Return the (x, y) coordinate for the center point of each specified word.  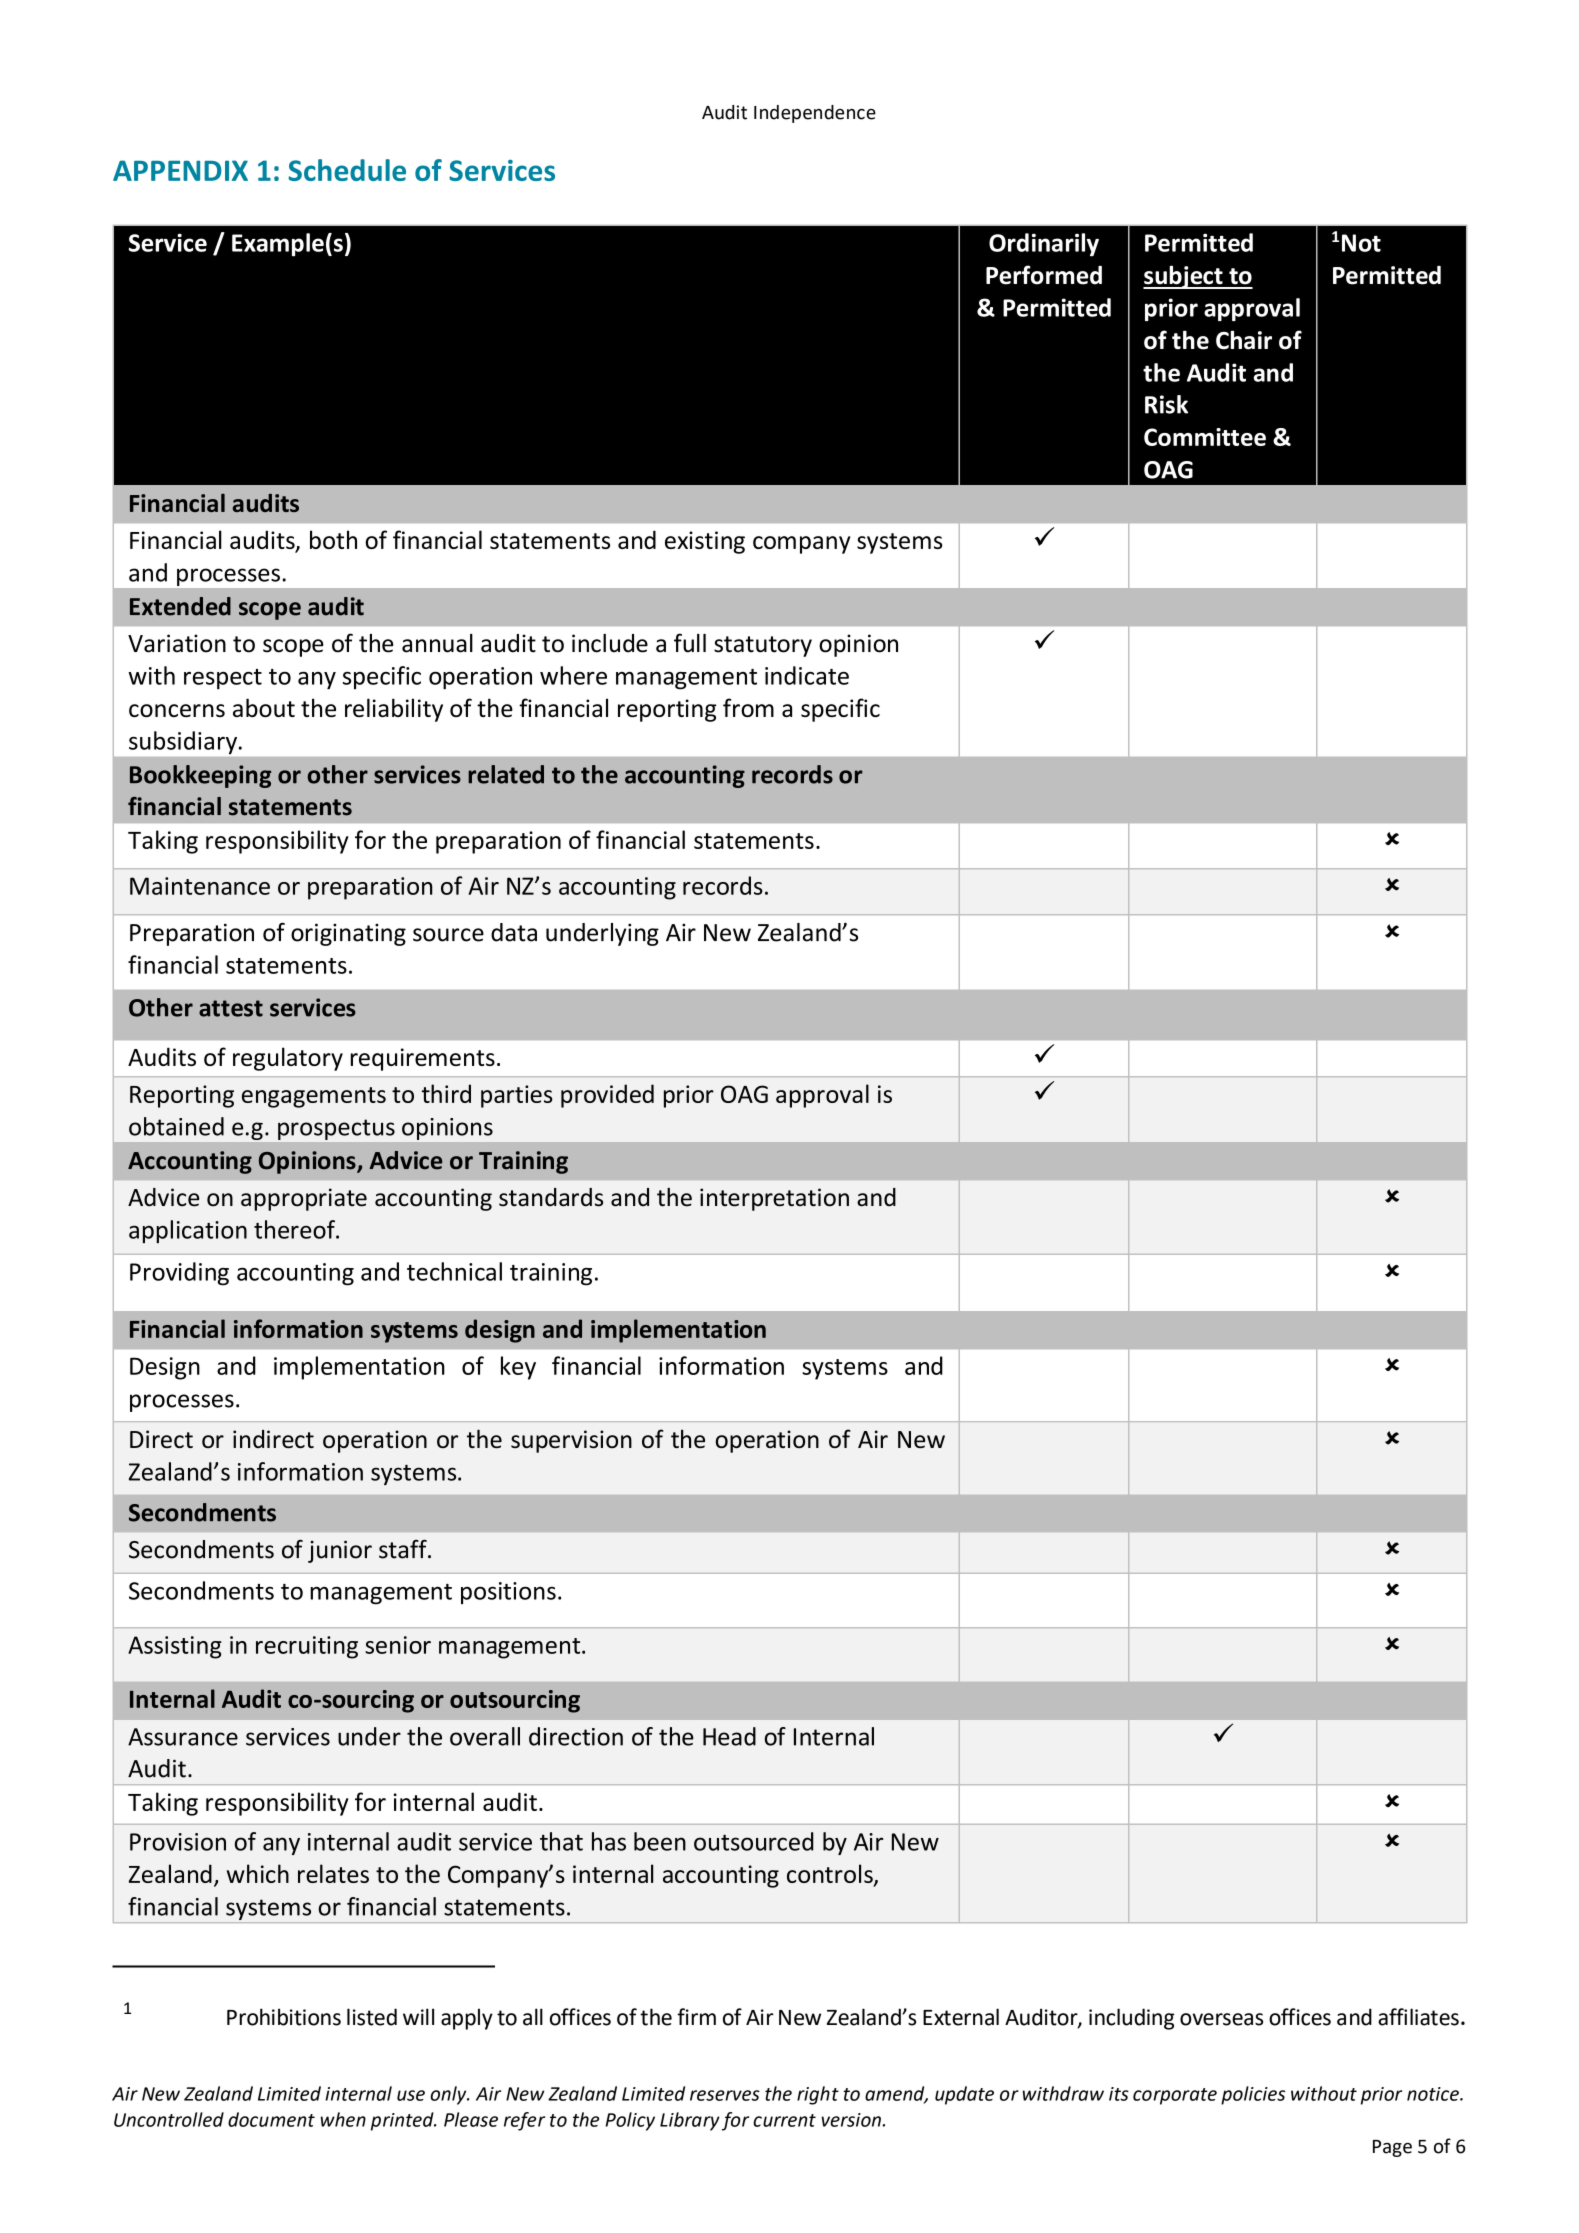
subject (1184, 277)
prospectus (336, 1129)
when (343, 2119)
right (818, 2095)
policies (1253, 2095)
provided (607, 1096)
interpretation (774, 1199)
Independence (815, 114)
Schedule (347, 170)
